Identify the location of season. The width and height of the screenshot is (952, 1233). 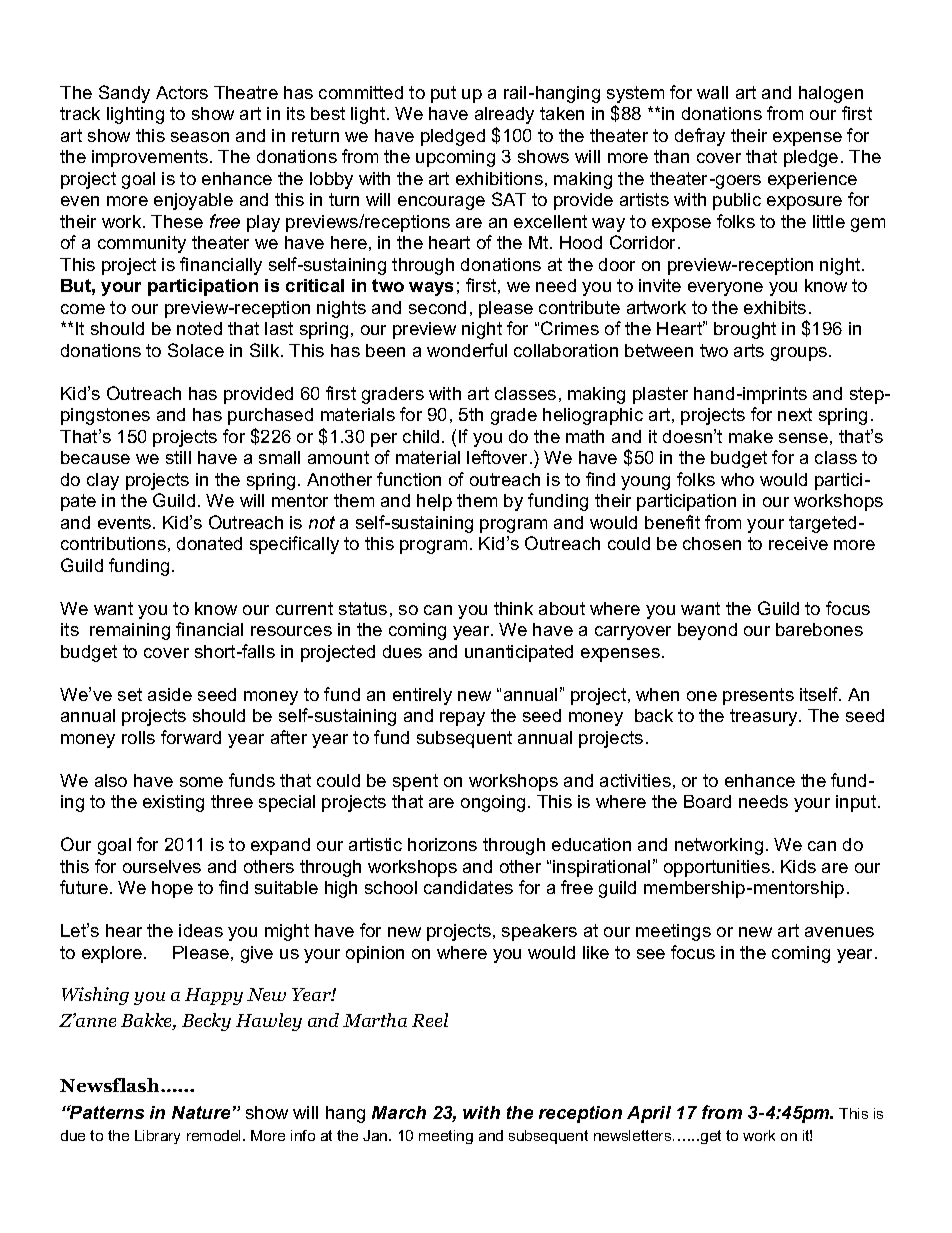
(200, 137).
